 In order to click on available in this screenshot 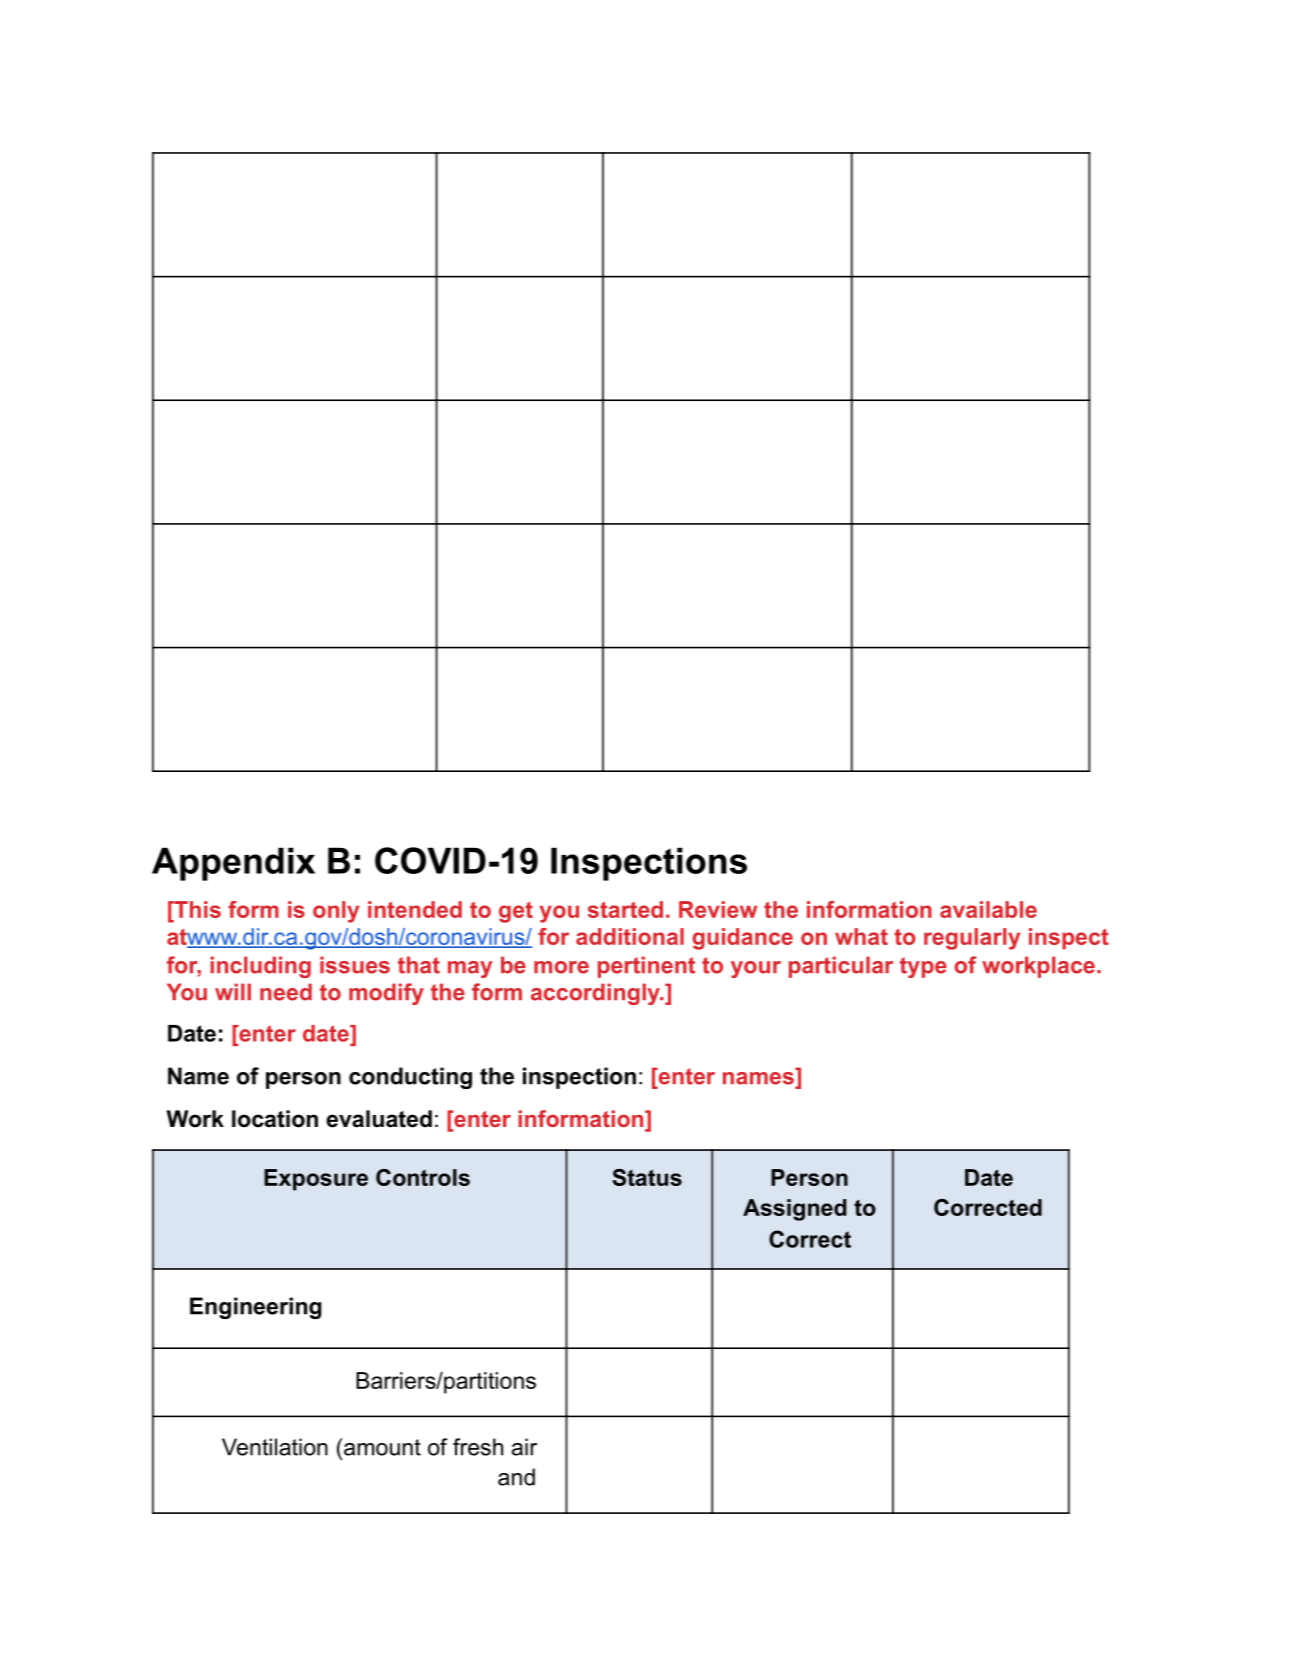, I will do `click(988, 909)`.
